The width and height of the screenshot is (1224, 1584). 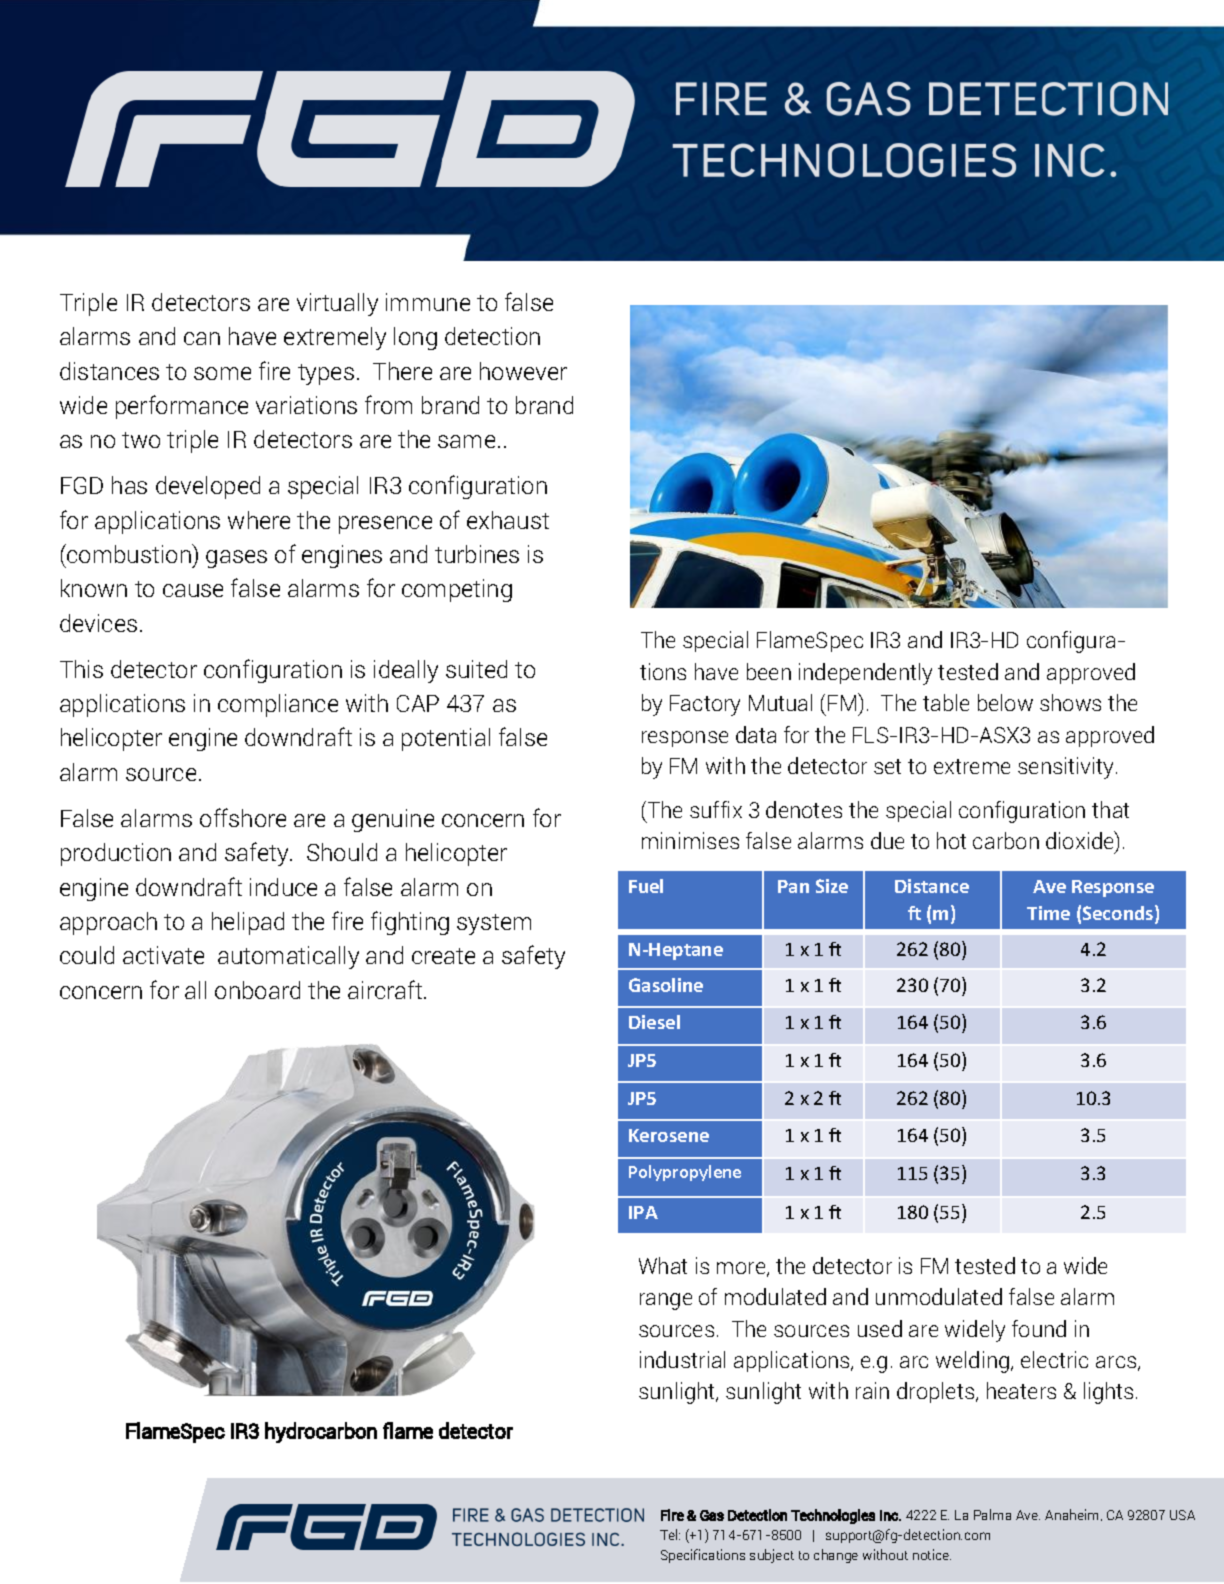 What do you see at coordinates (257, 990) in the screenshot?
I see `onboard` at bounding box center [257, 990].
